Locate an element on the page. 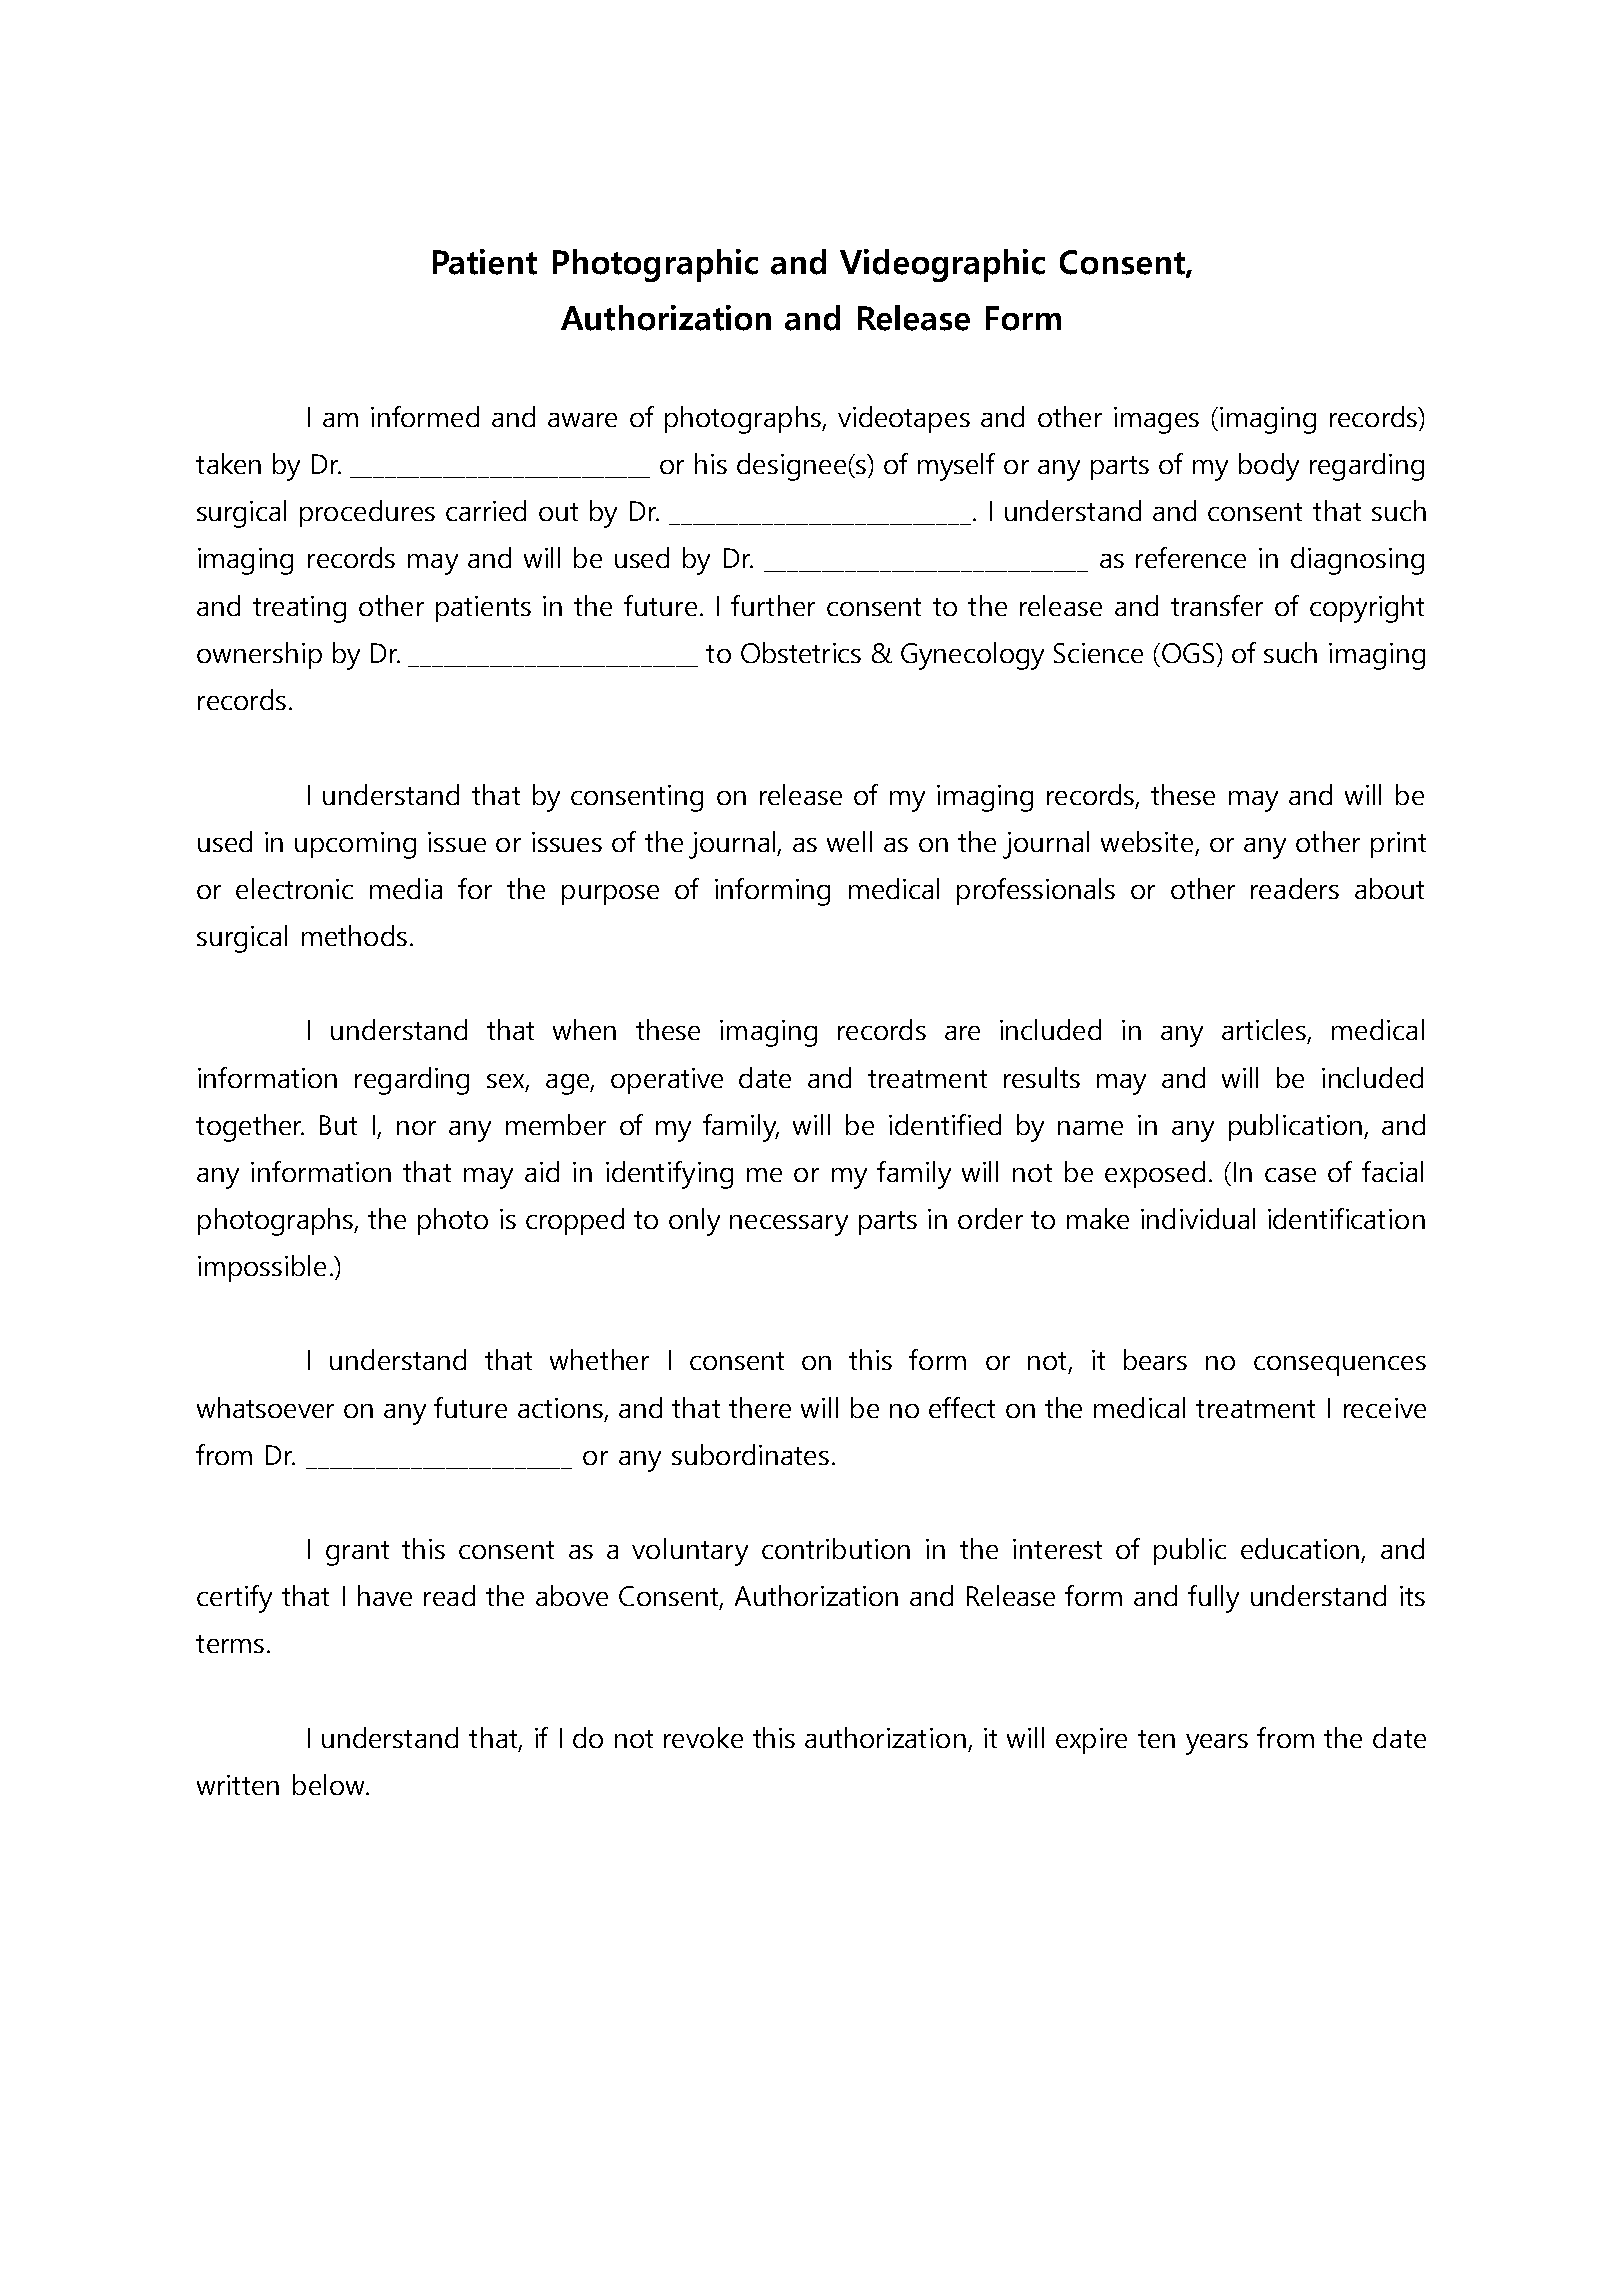 The image size is (1624, 2296). nor is located at coordinates (416, 1128).
